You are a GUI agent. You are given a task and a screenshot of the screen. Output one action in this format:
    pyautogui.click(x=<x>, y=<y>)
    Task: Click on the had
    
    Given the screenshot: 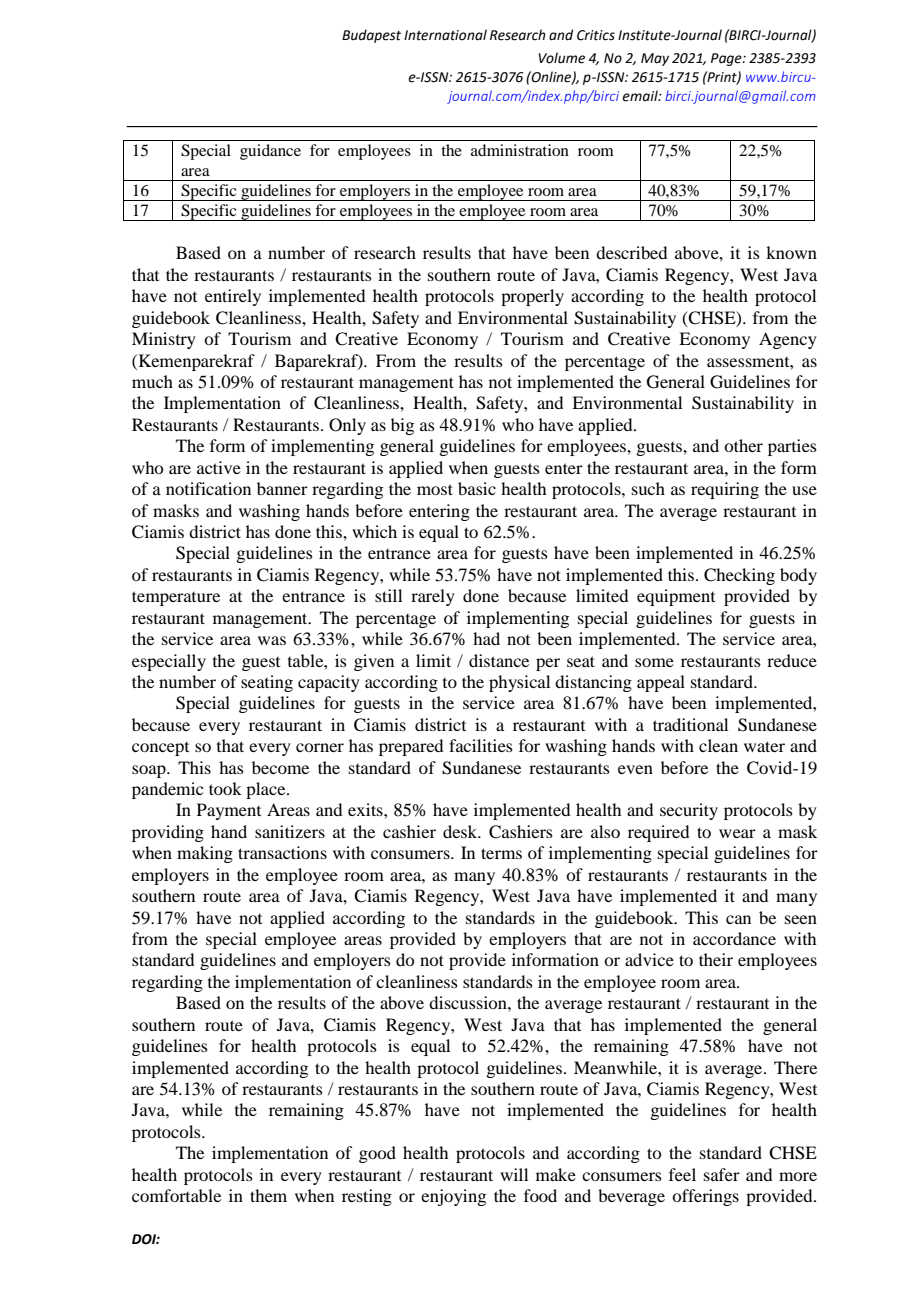 What is the action you would take?
    pyautogui.click(x=486, y=638)
